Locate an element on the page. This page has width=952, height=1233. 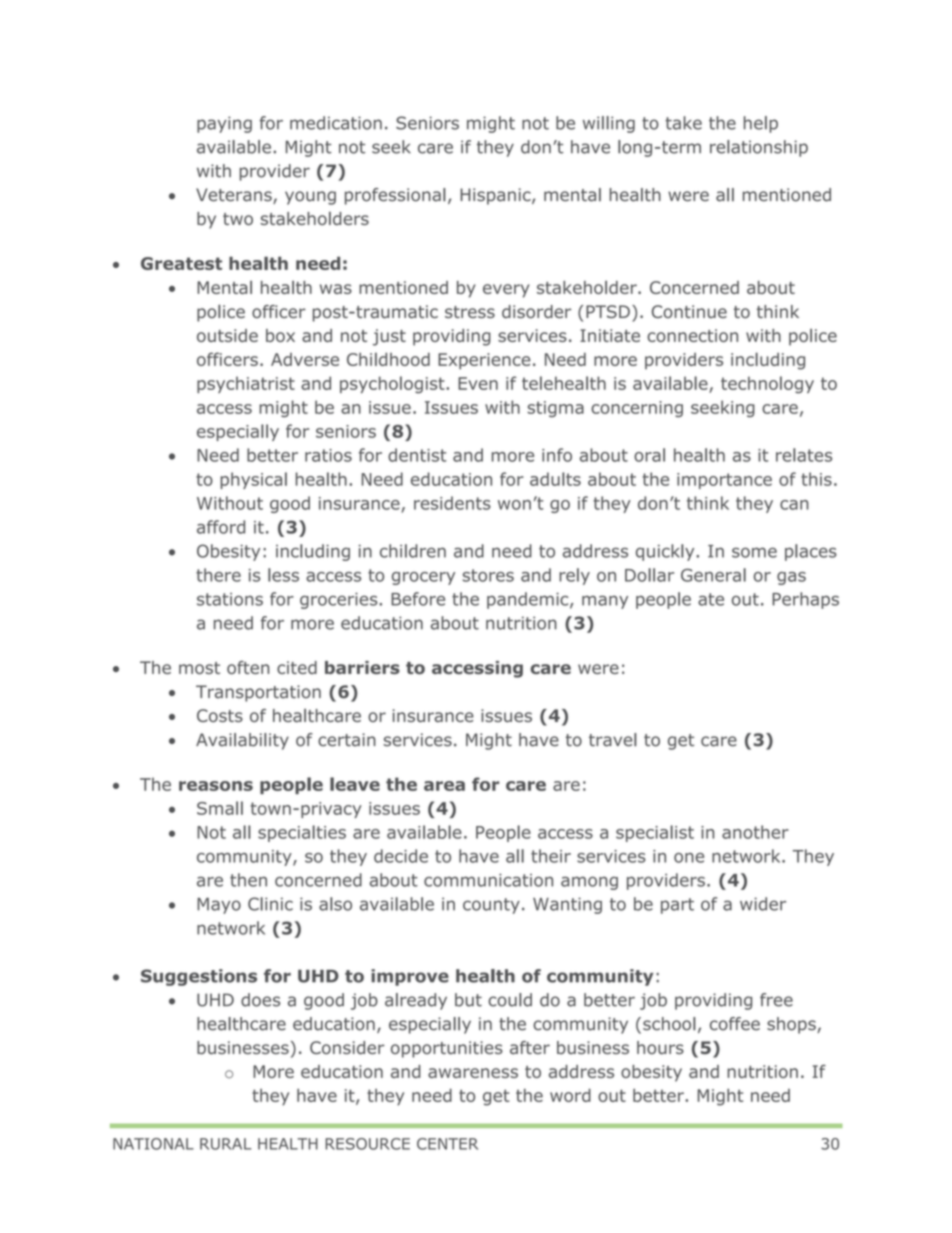
communication is located at coordinates (488, 880).
